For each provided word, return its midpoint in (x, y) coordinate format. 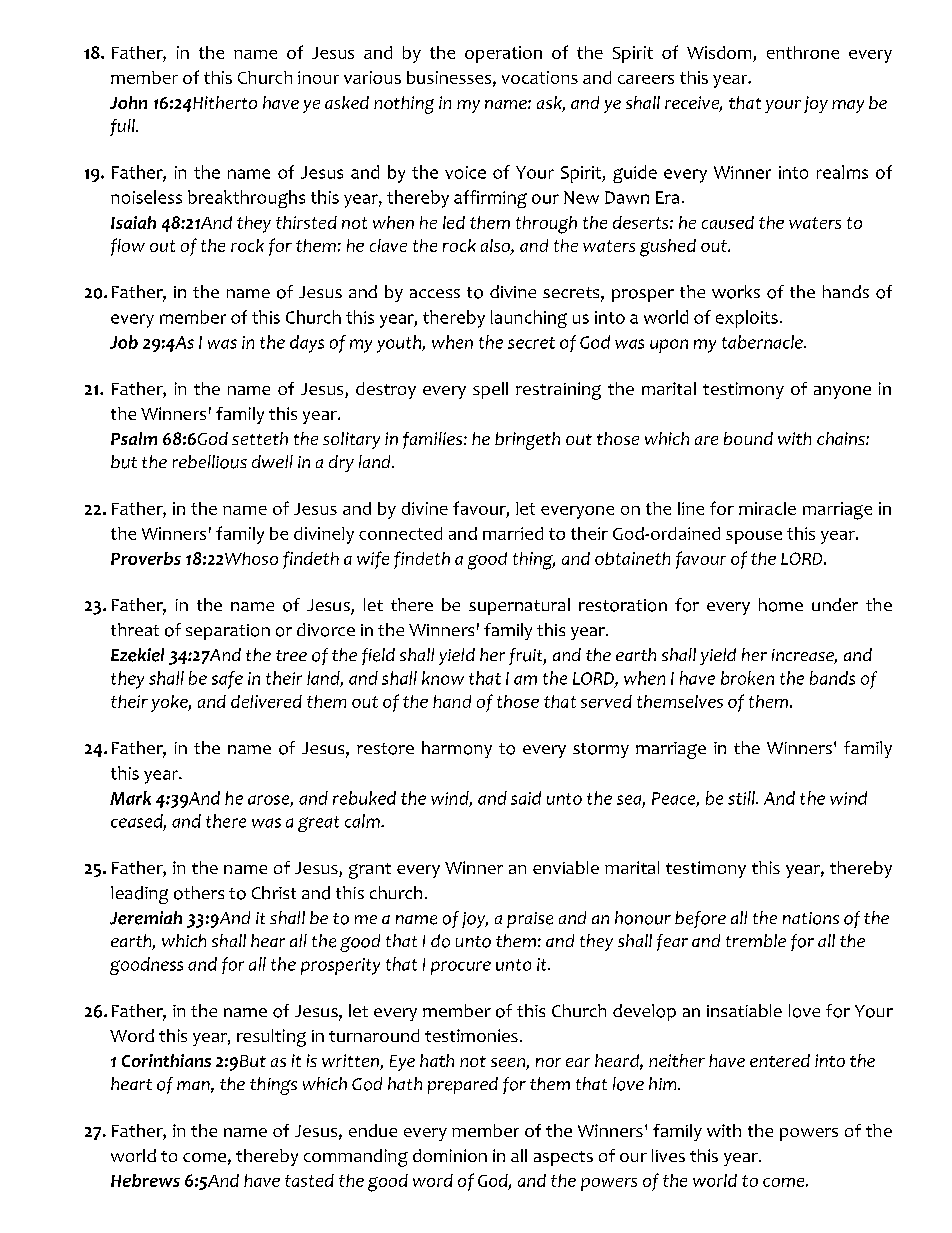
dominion (450, 1155)
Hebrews (145, 1180)
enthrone (803, 52)
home (781, 605)
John (128, 102)
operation (503, 54)
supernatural (519, 606)
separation (228, 632)
